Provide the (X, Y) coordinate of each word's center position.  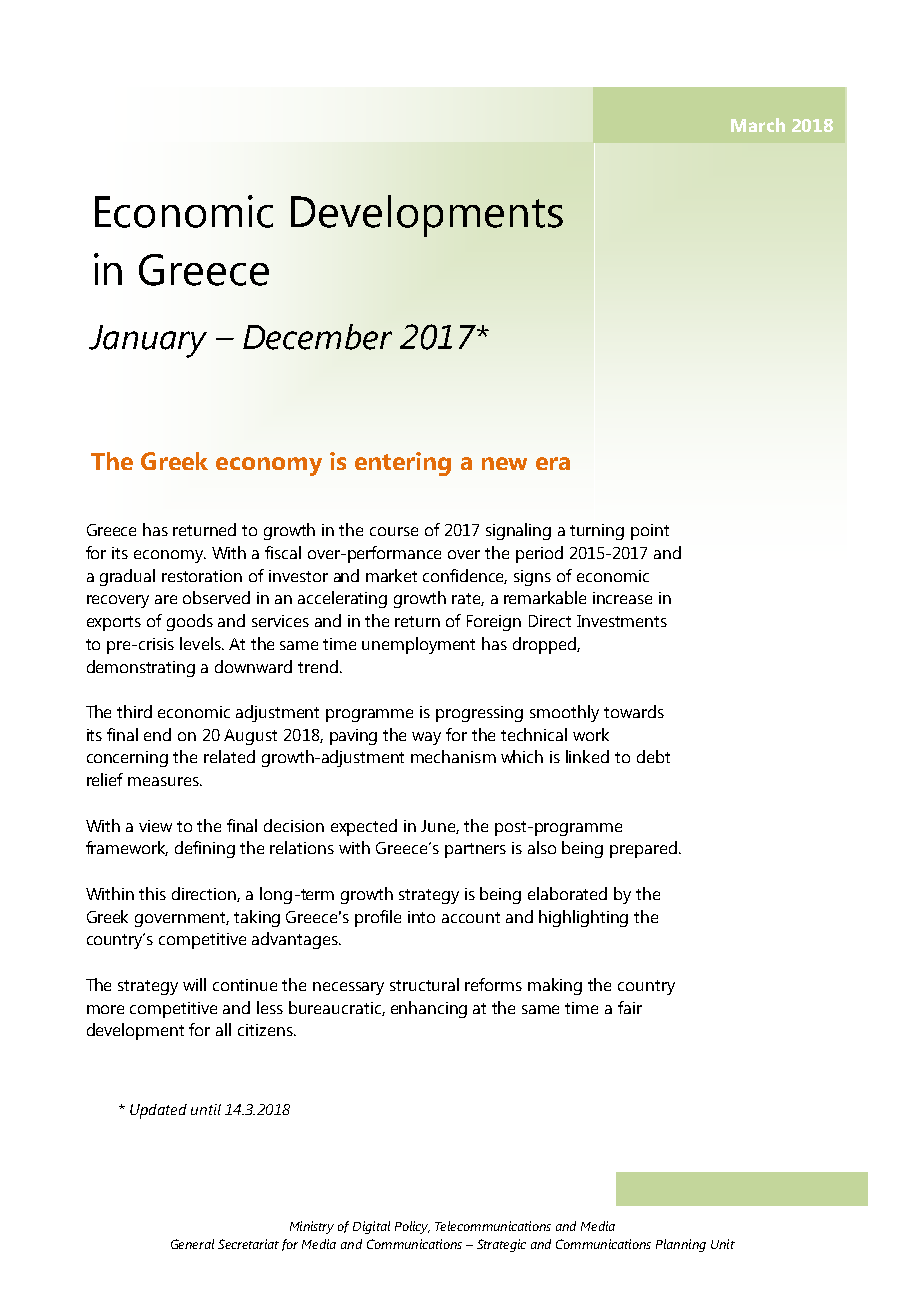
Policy (412, 1227)
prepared (643, 849)
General (192, 1244)
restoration (202, 576)
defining (205, 849)
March (758, 125)
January (148, 341)
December (317, 337)
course (394, 531)
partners (475, 850)
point (650, 532)
